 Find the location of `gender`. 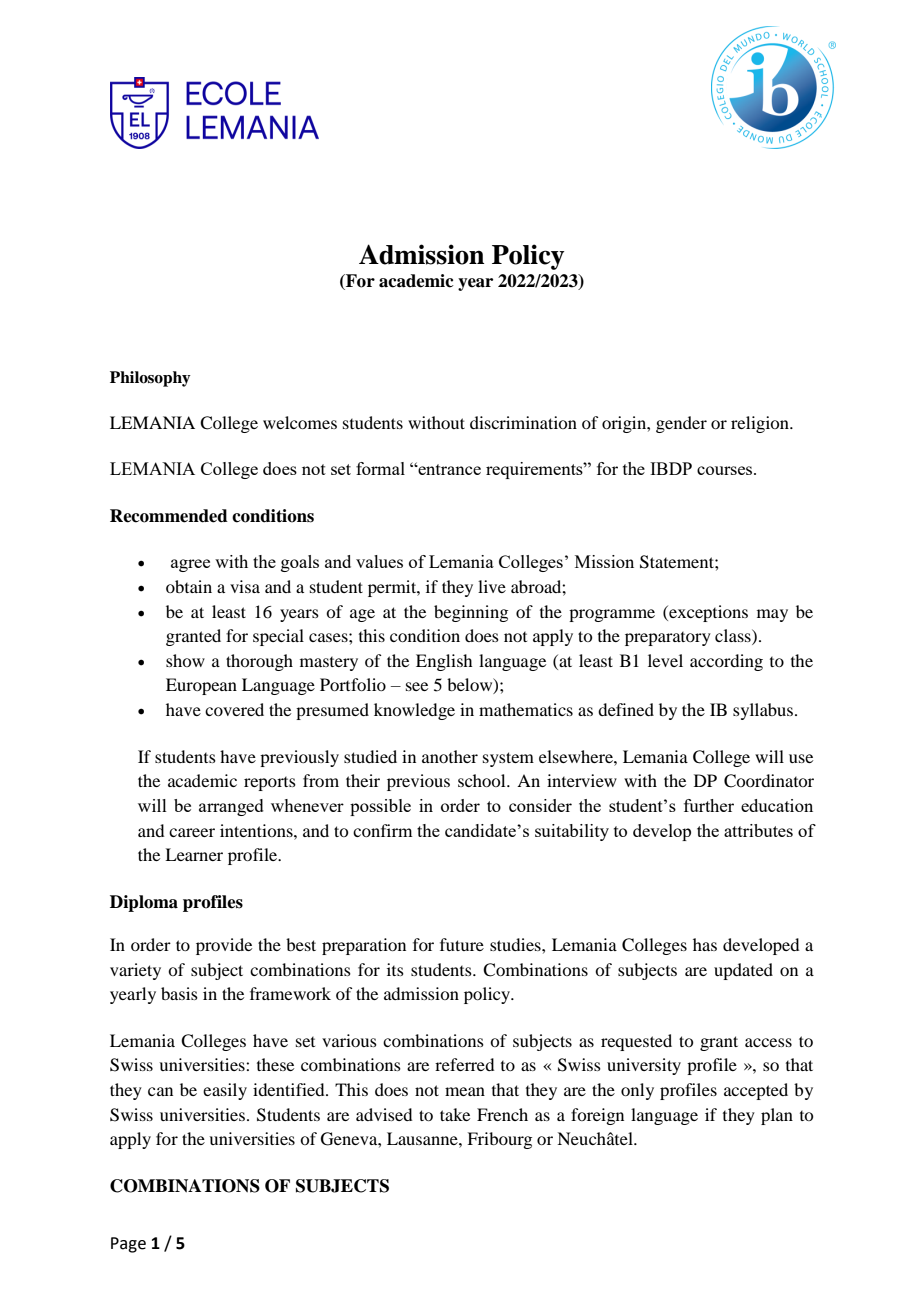

gender is located at coordinates (681, 424).
